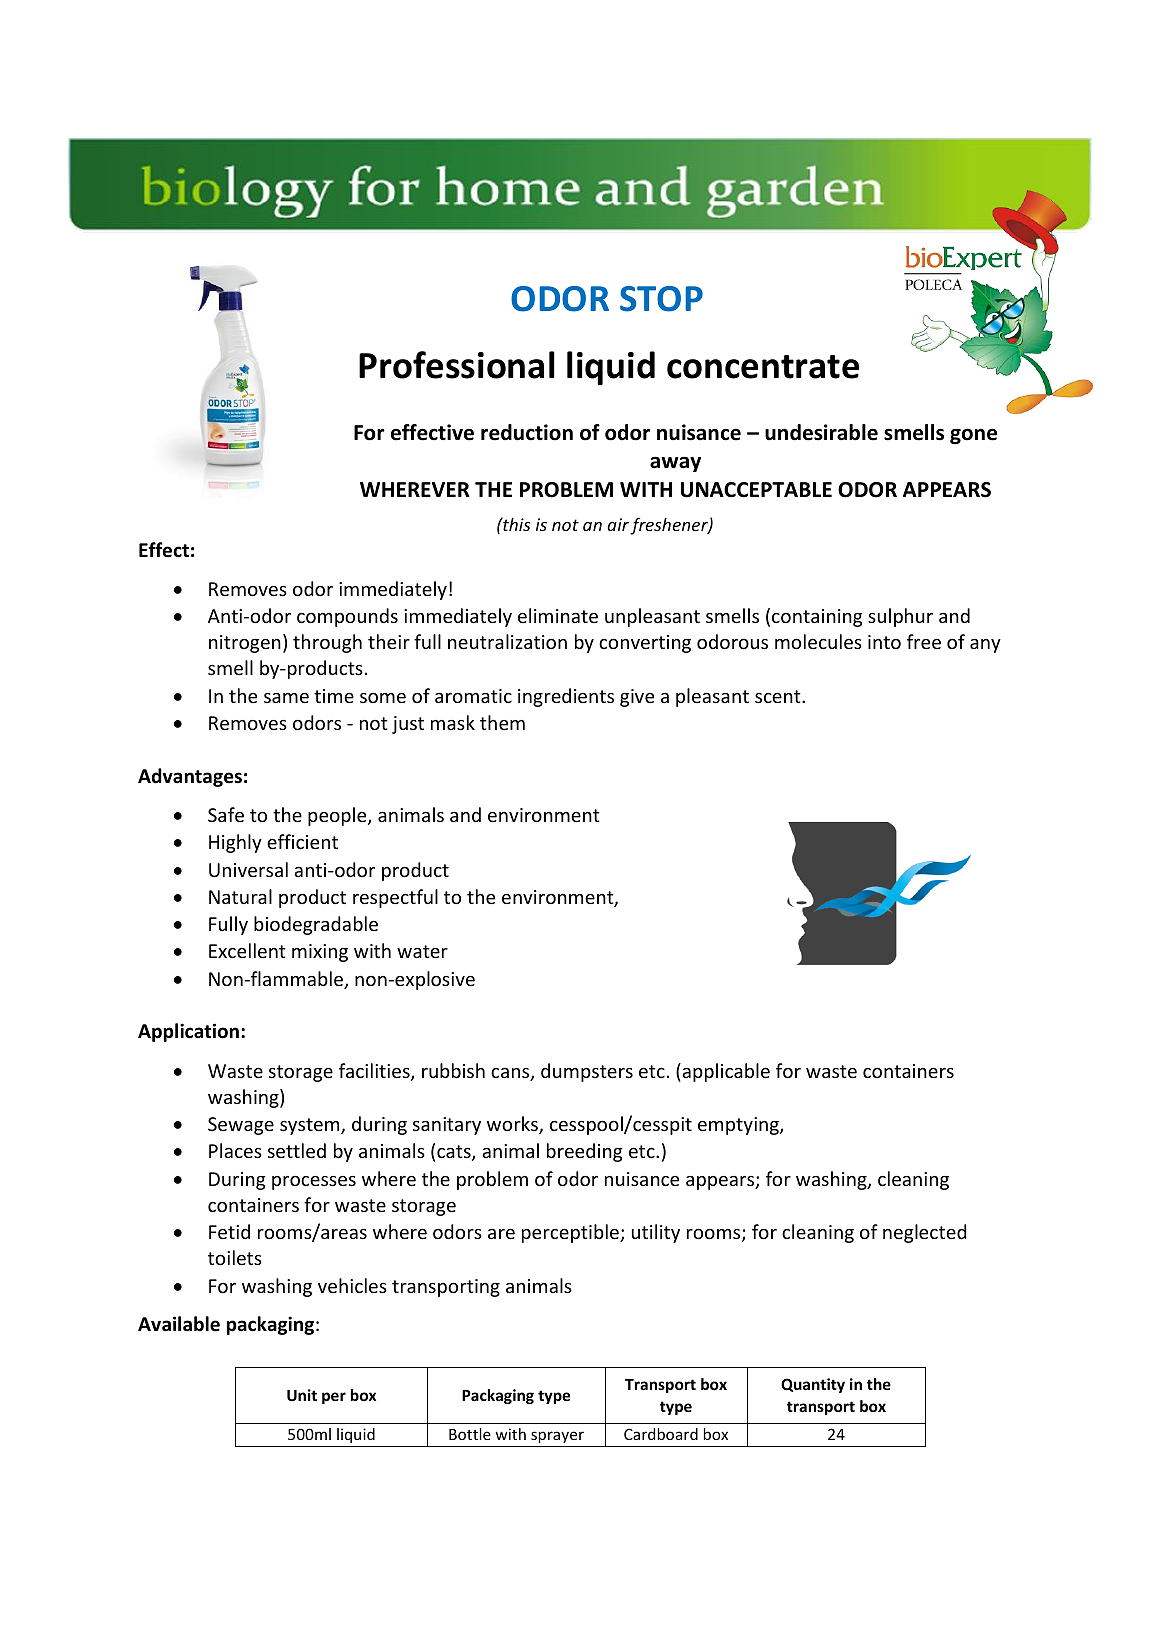  Describe the element at coordinates (558, 615) in the image. I see `eliminate` at that location.
